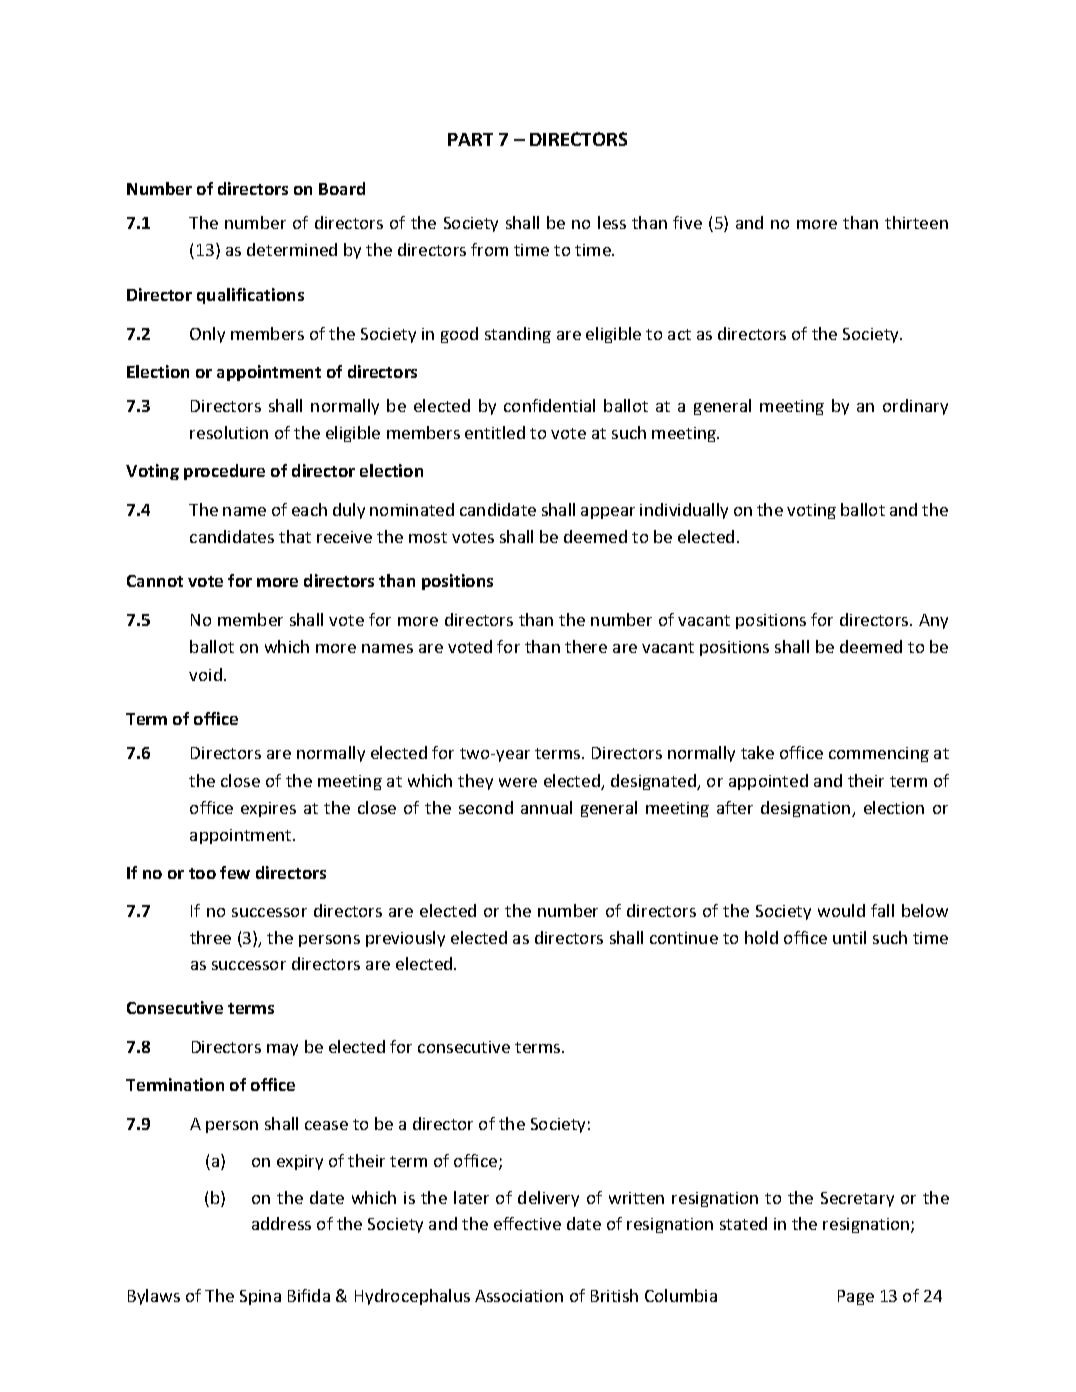 This document has height=1392, width=1076. Describe the element at coordinates (856, 1297) in the document. I see `Page` at that location.
